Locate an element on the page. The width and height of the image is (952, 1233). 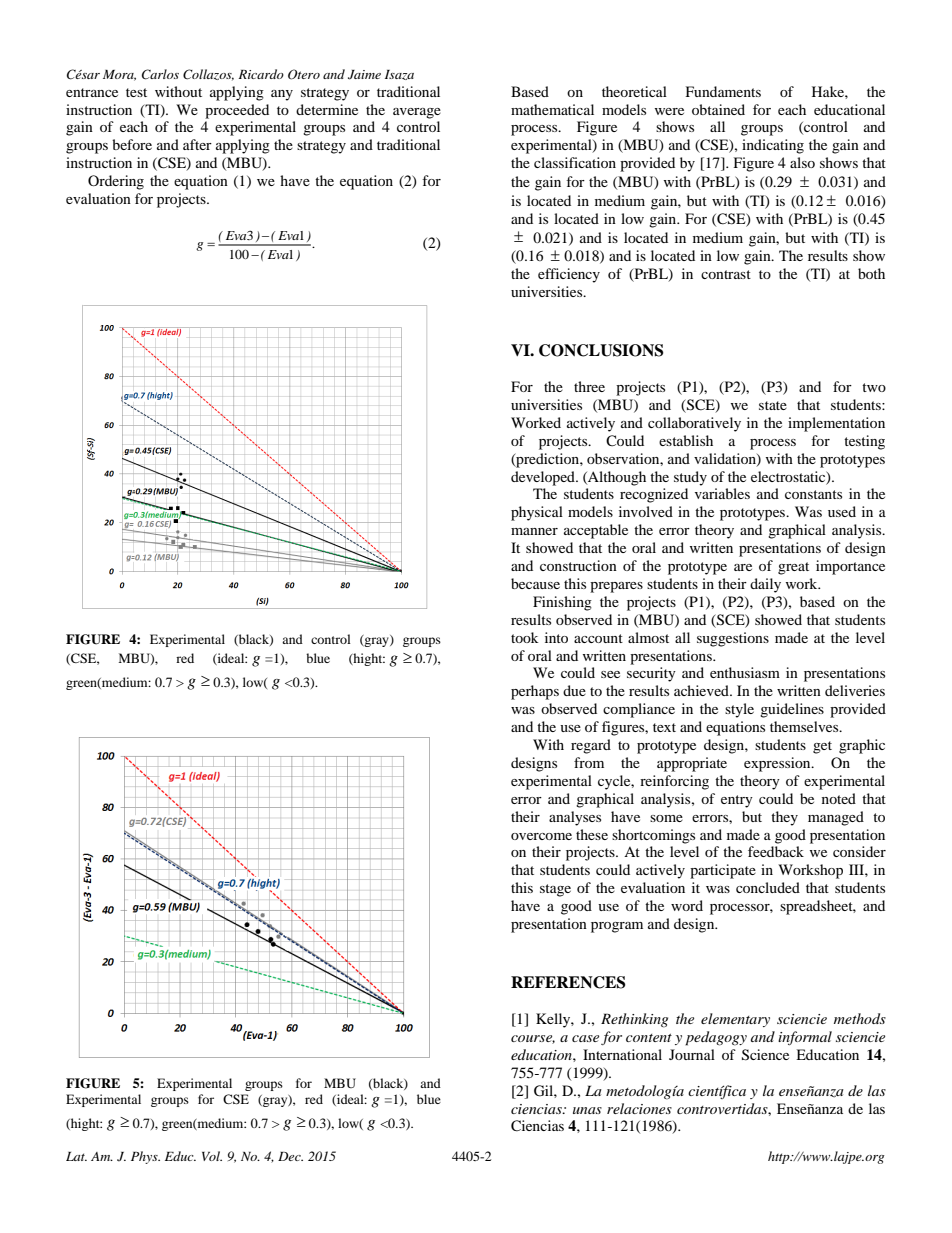
daily is located at coordinates (765, 585).
